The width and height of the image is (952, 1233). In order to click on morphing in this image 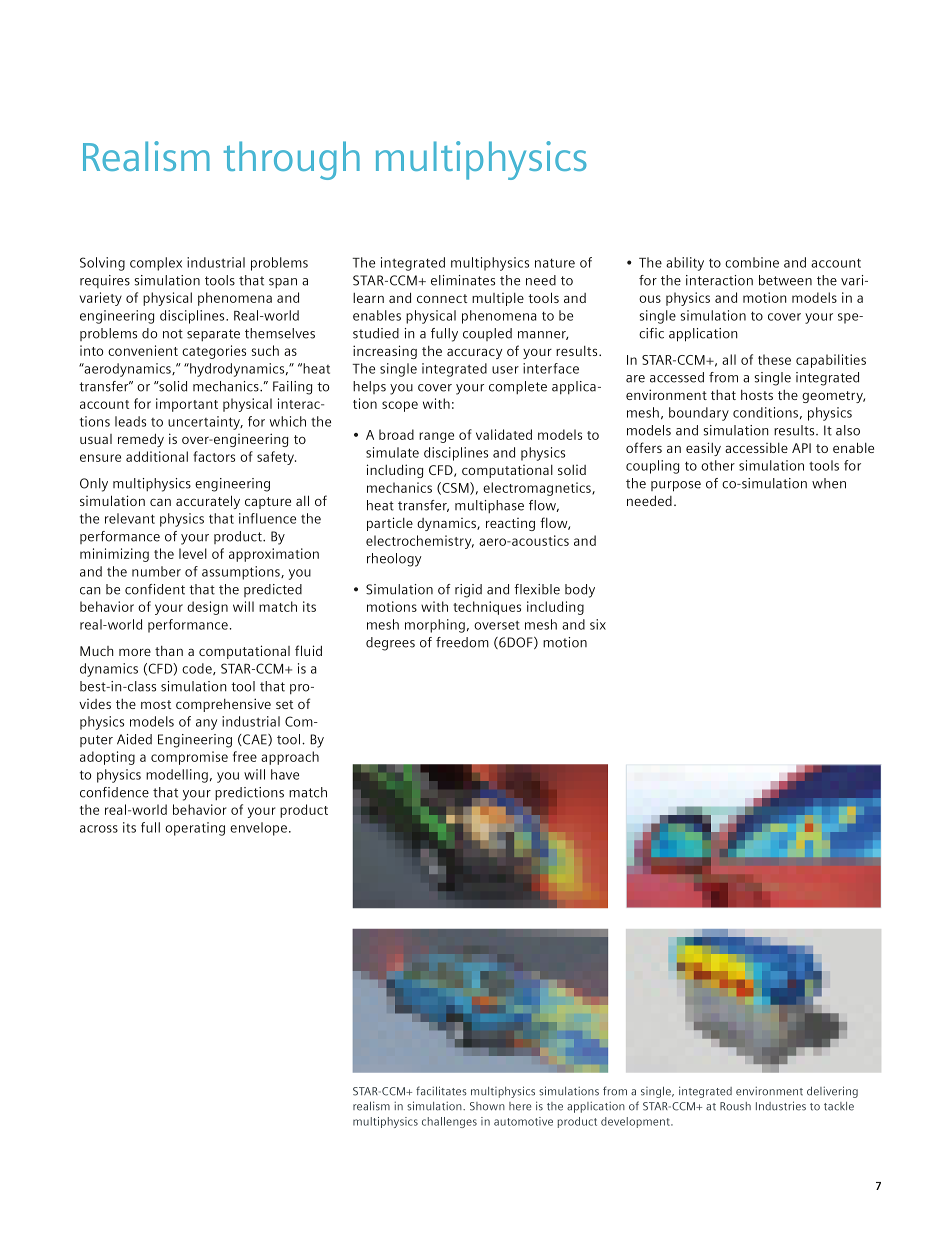, I will do `click(435, 626)`.
